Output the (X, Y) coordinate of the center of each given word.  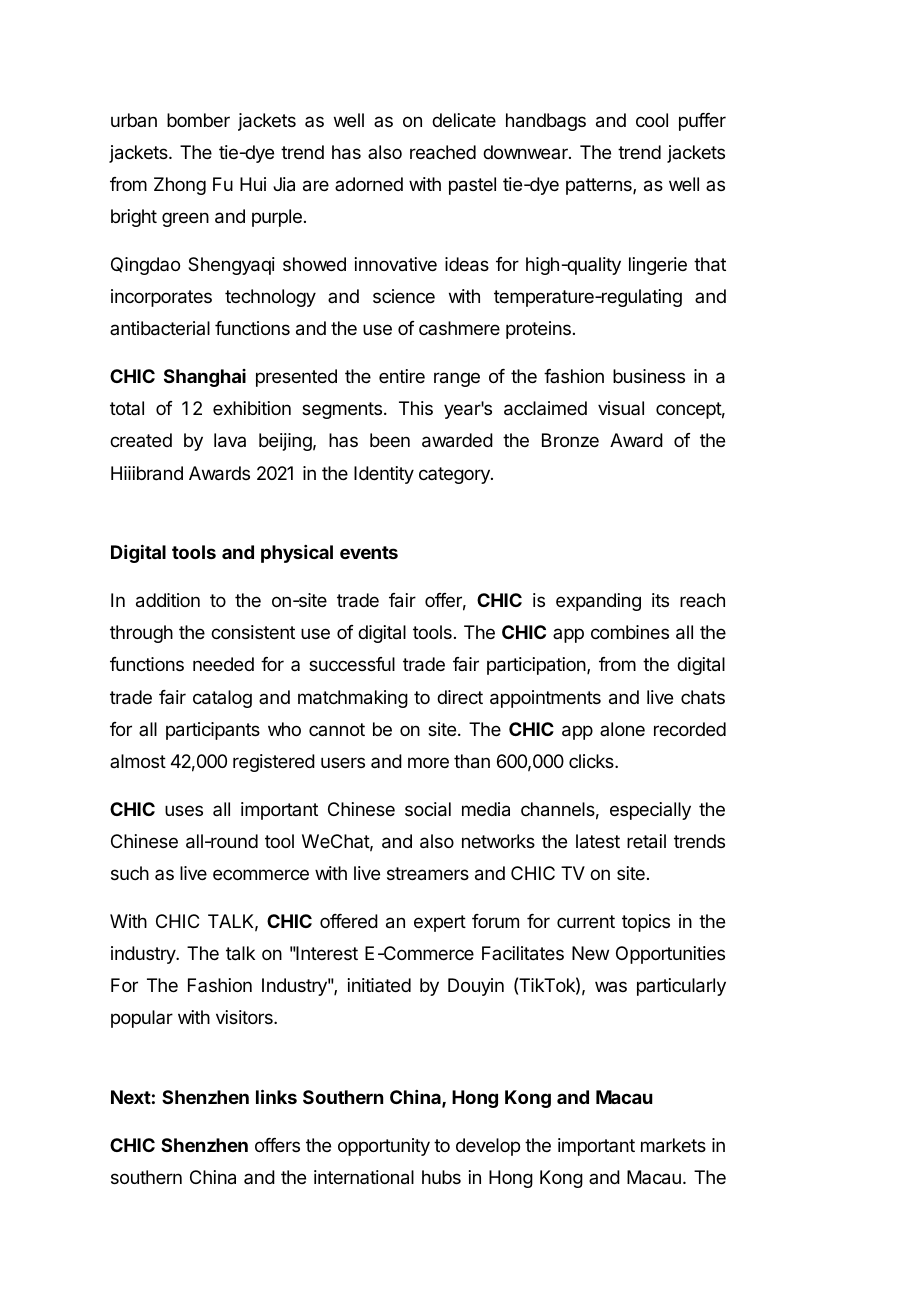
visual (621, 408)
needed (223, 664)
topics (646, 923)
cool (652, 120)
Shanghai (205, 378)
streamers (428, 874)
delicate (464, 120)
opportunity (384, 1147)
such (130, 873)
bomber (198, 120)
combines (630, 632)
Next (131, 1097)
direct (460, 697)
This (416, 408)
